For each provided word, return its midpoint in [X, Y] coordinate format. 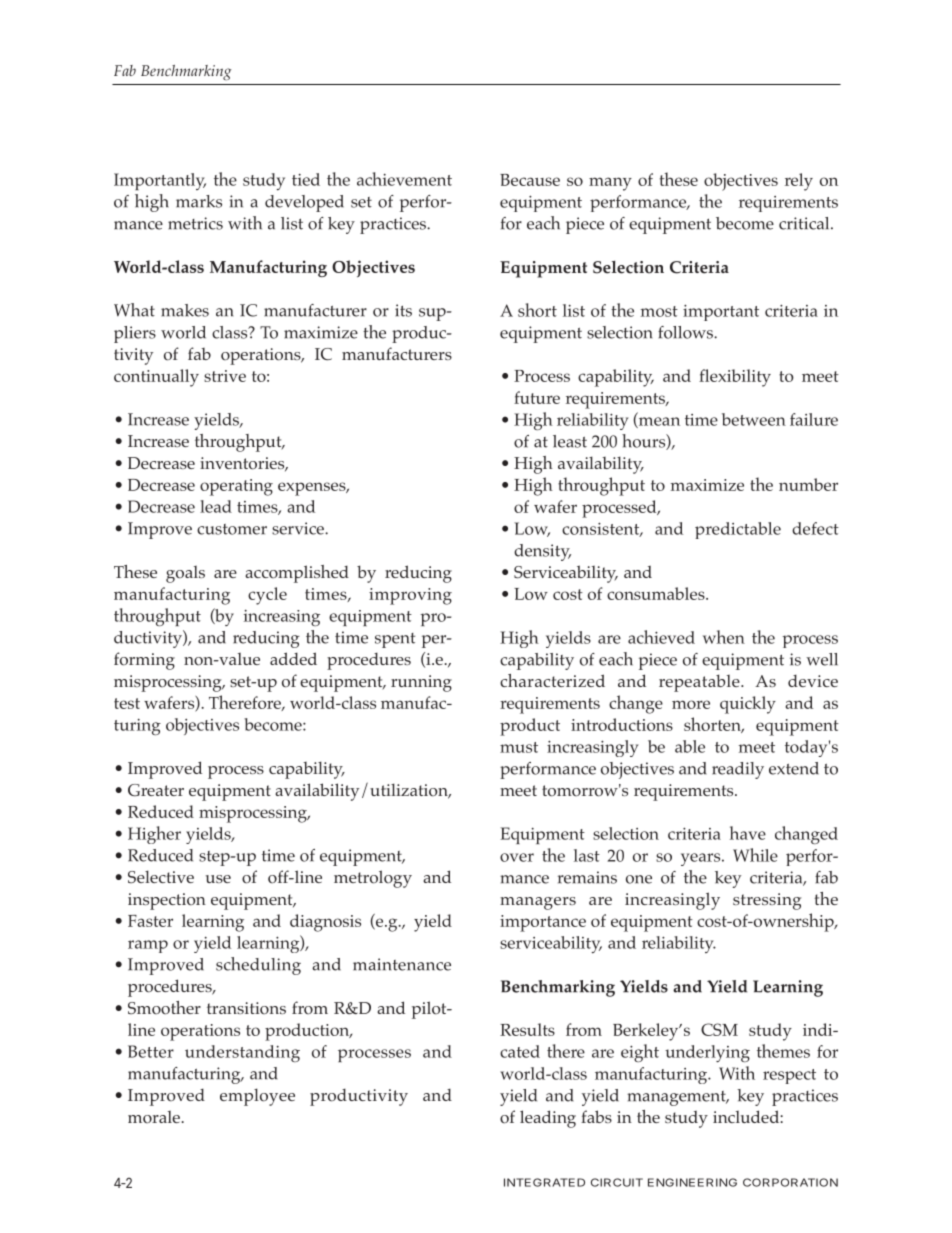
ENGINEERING [692, 1182]
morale [154, 1117]
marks [199, 201]
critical [805, 223]
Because [530, 180]
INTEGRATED [544, 1182]
